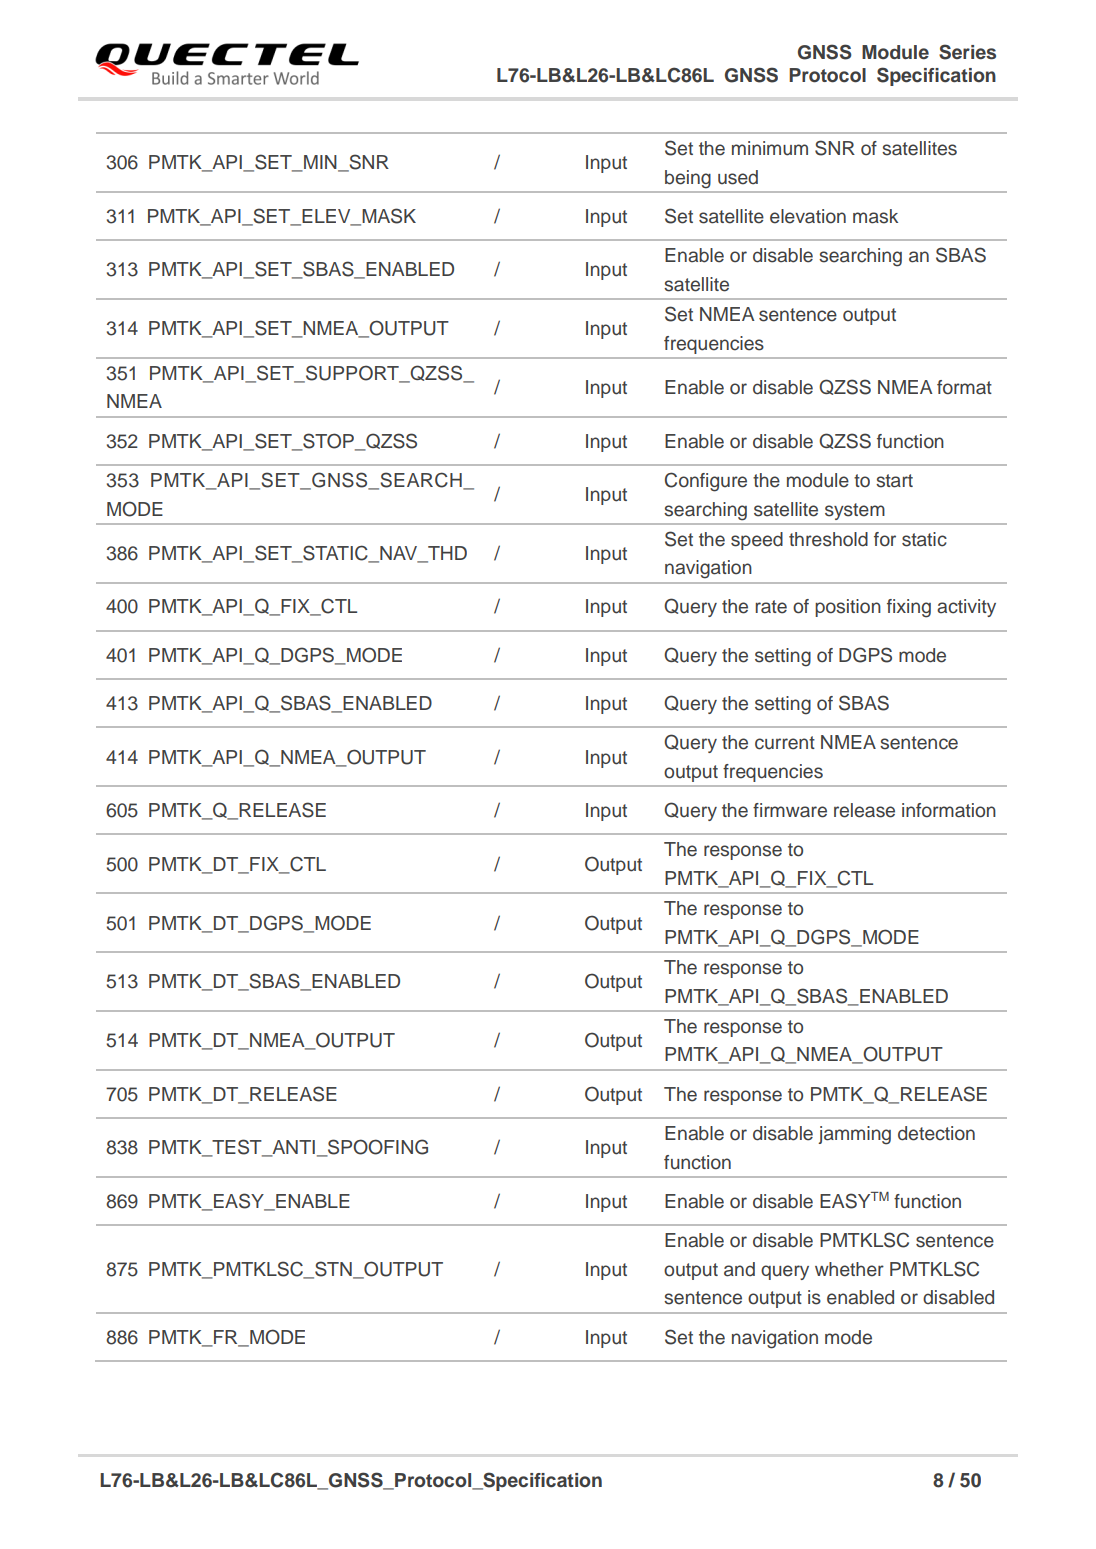 The height and width of the document is (1549, 1096). What do you see at coordinates (849, 1269) in the document?
I see `whether` at bounding box center [849, 1269].
